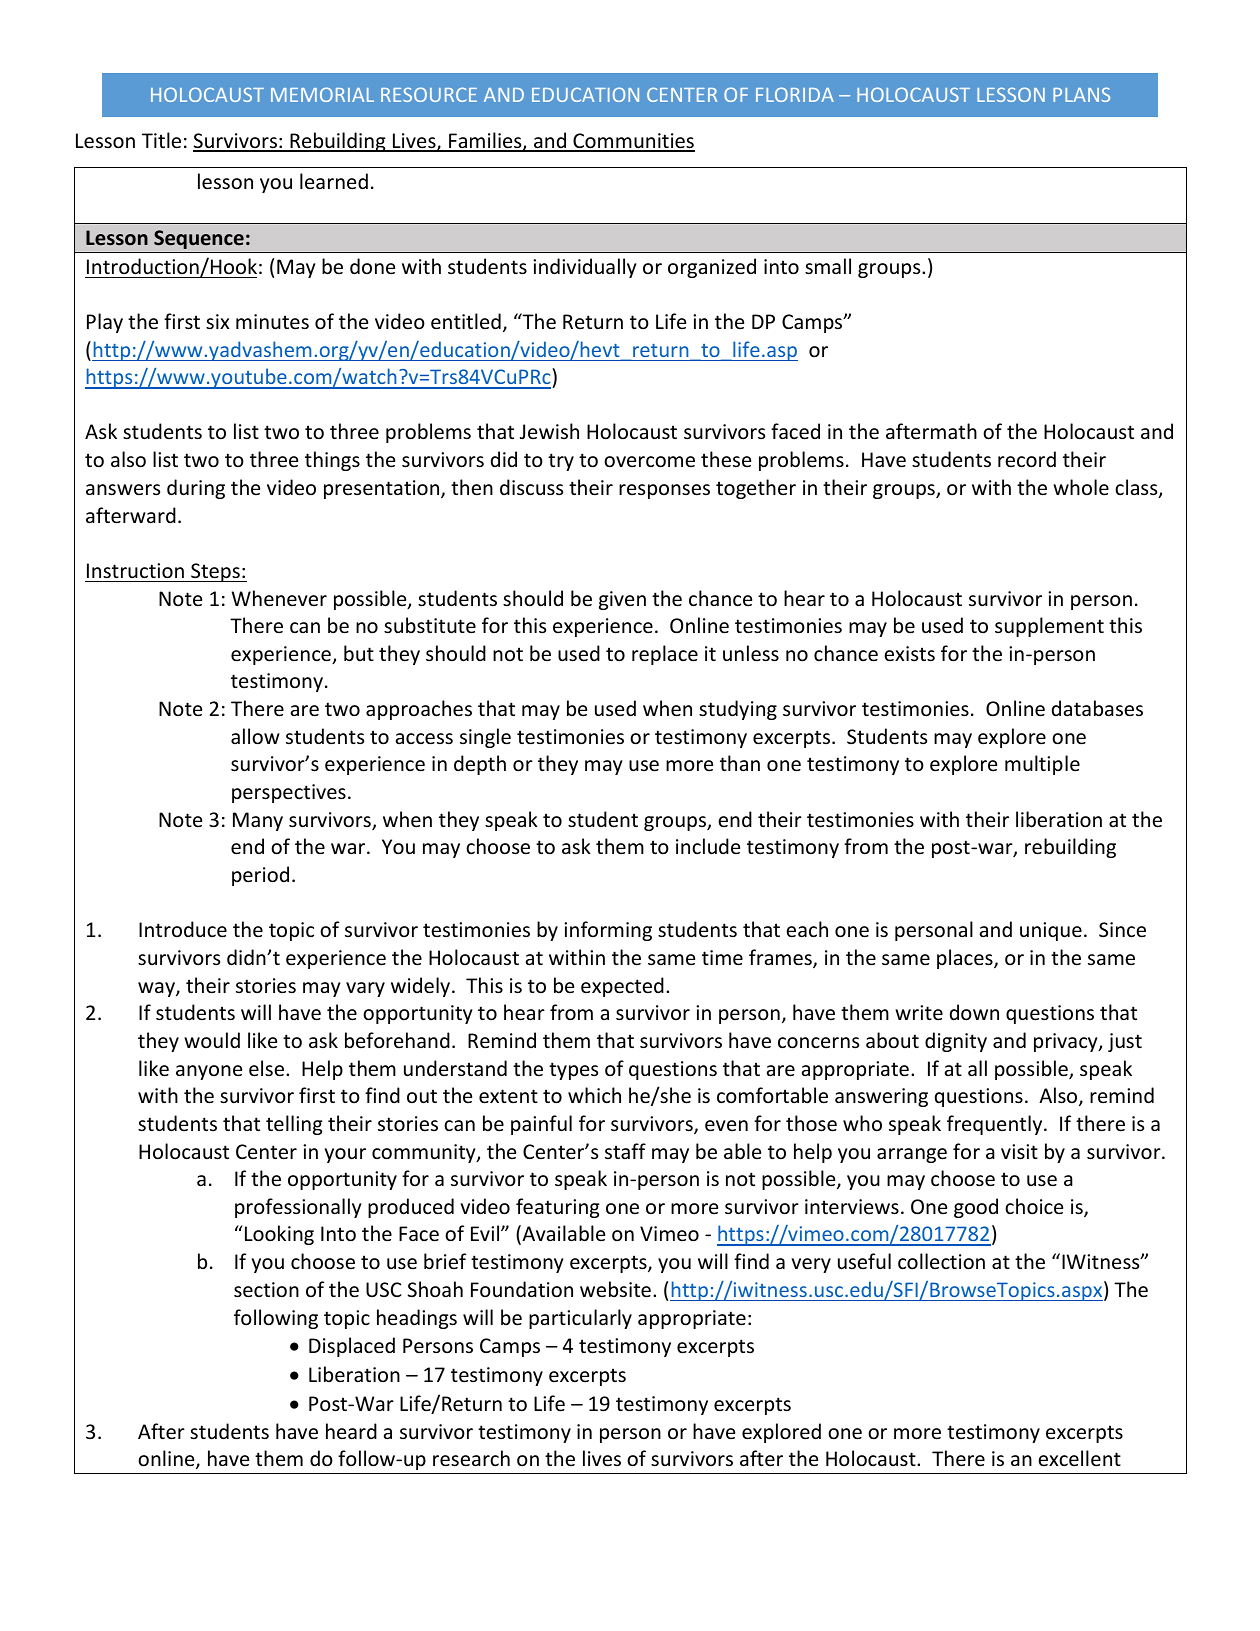 The height and width of the screenshot is (1631, 1260). I want to click on Steps, so click(215, 572).
